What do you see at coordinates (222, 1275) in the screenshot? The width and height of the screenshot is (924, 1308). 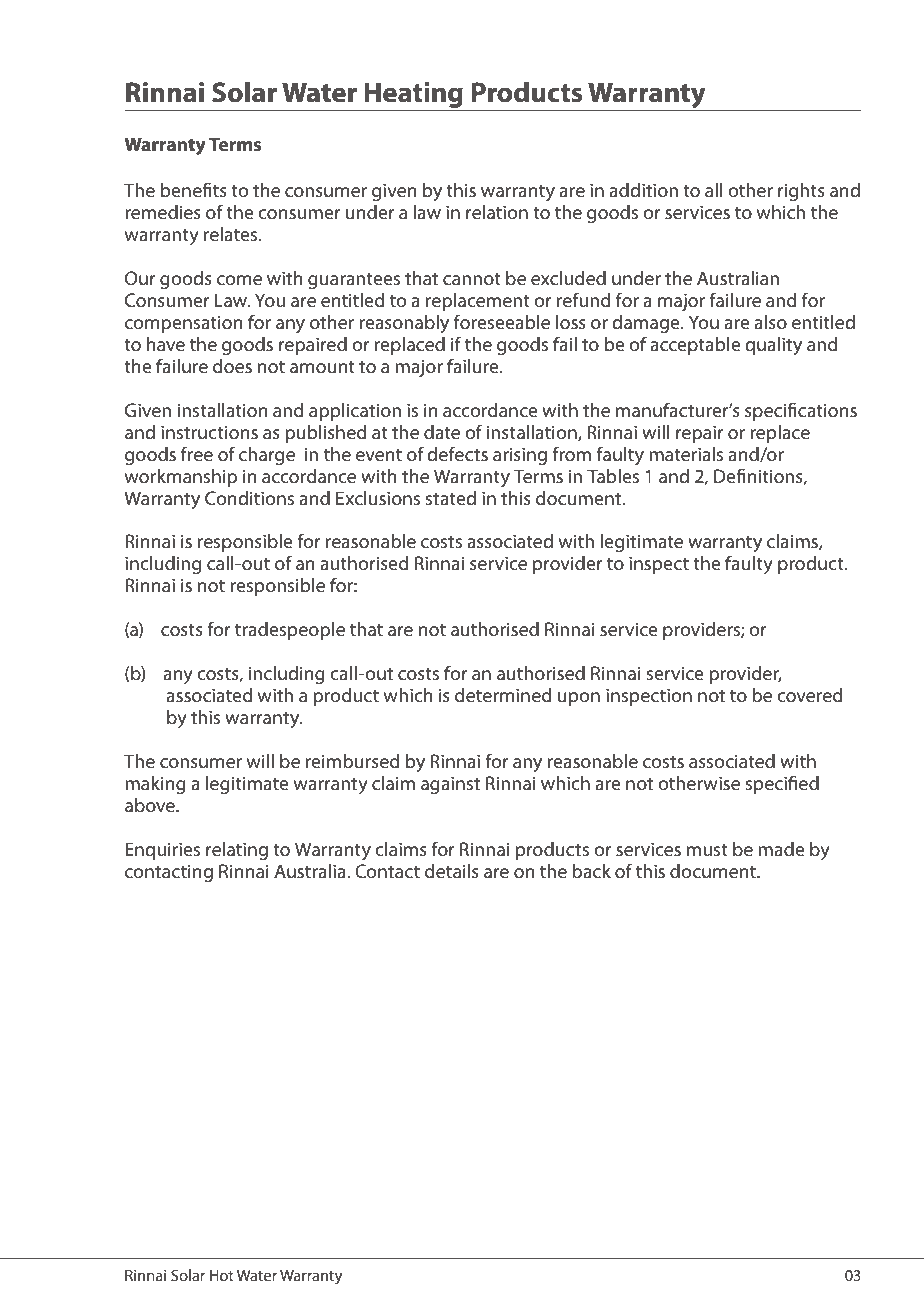 I see `Hot` at bounding box center [222, 1275].
